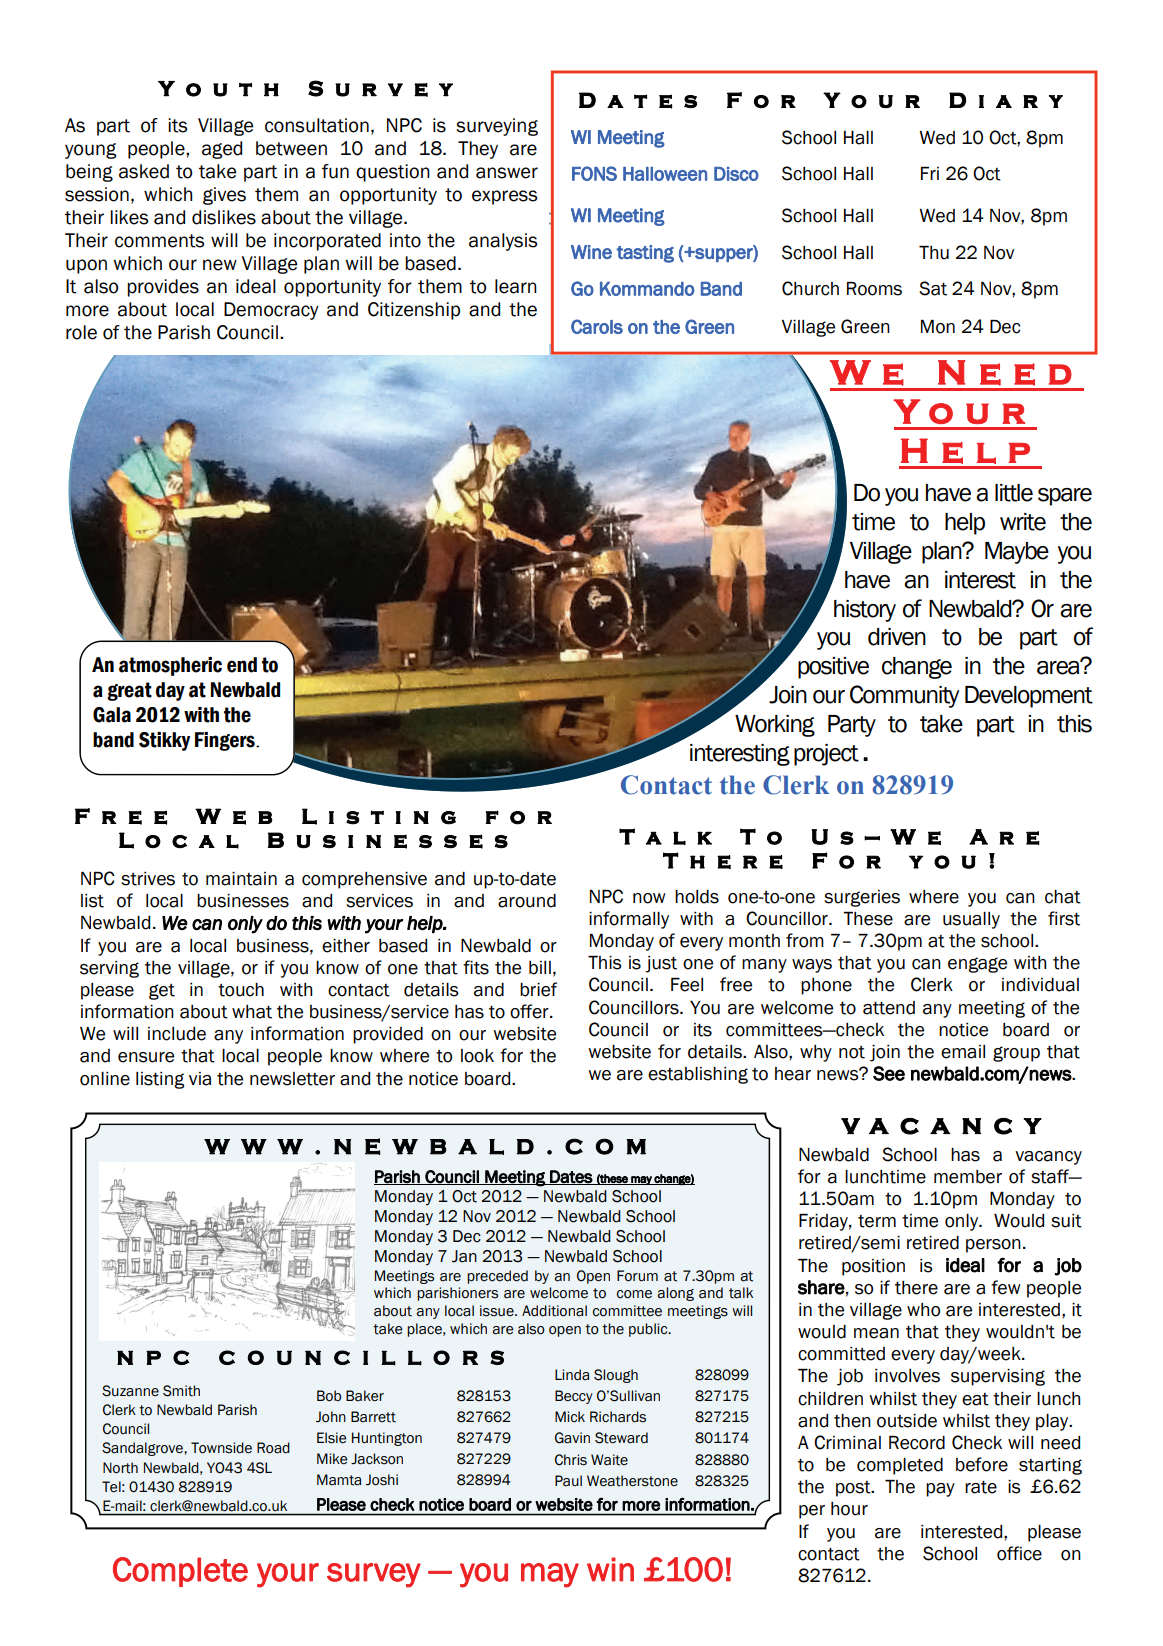  Describe the element at coordinates (200, 1079) in the document. I see `via` at that location.
